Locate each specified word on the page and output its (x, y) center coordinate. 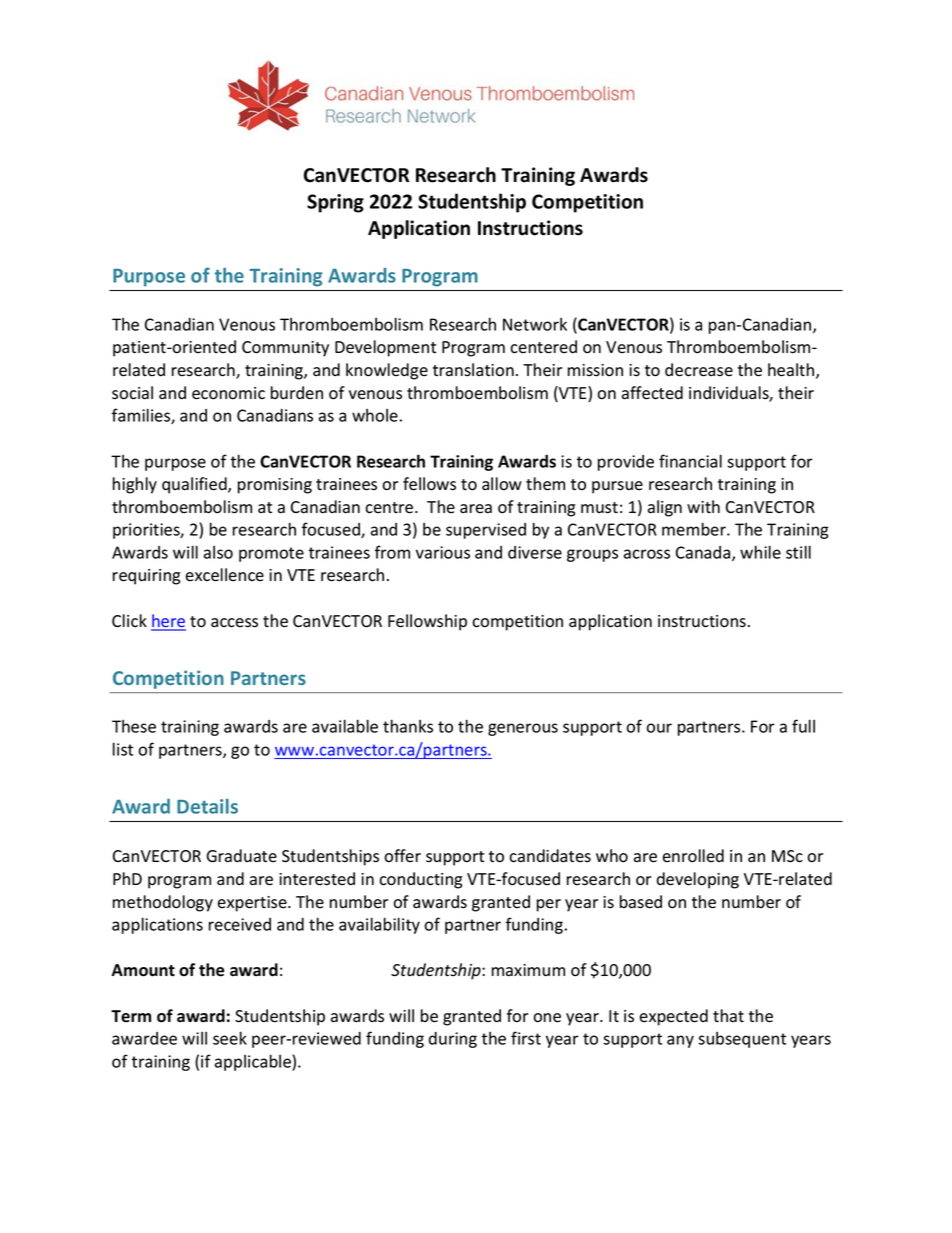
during (453, 1040)
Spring (335, 203)
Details (207, 806)
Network (535, 324)
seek (230, 1038)
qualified (195, 485)
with (703, 506)
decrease (699, 370)
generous (523, 729)
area (476, 509)
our (659, 728)
